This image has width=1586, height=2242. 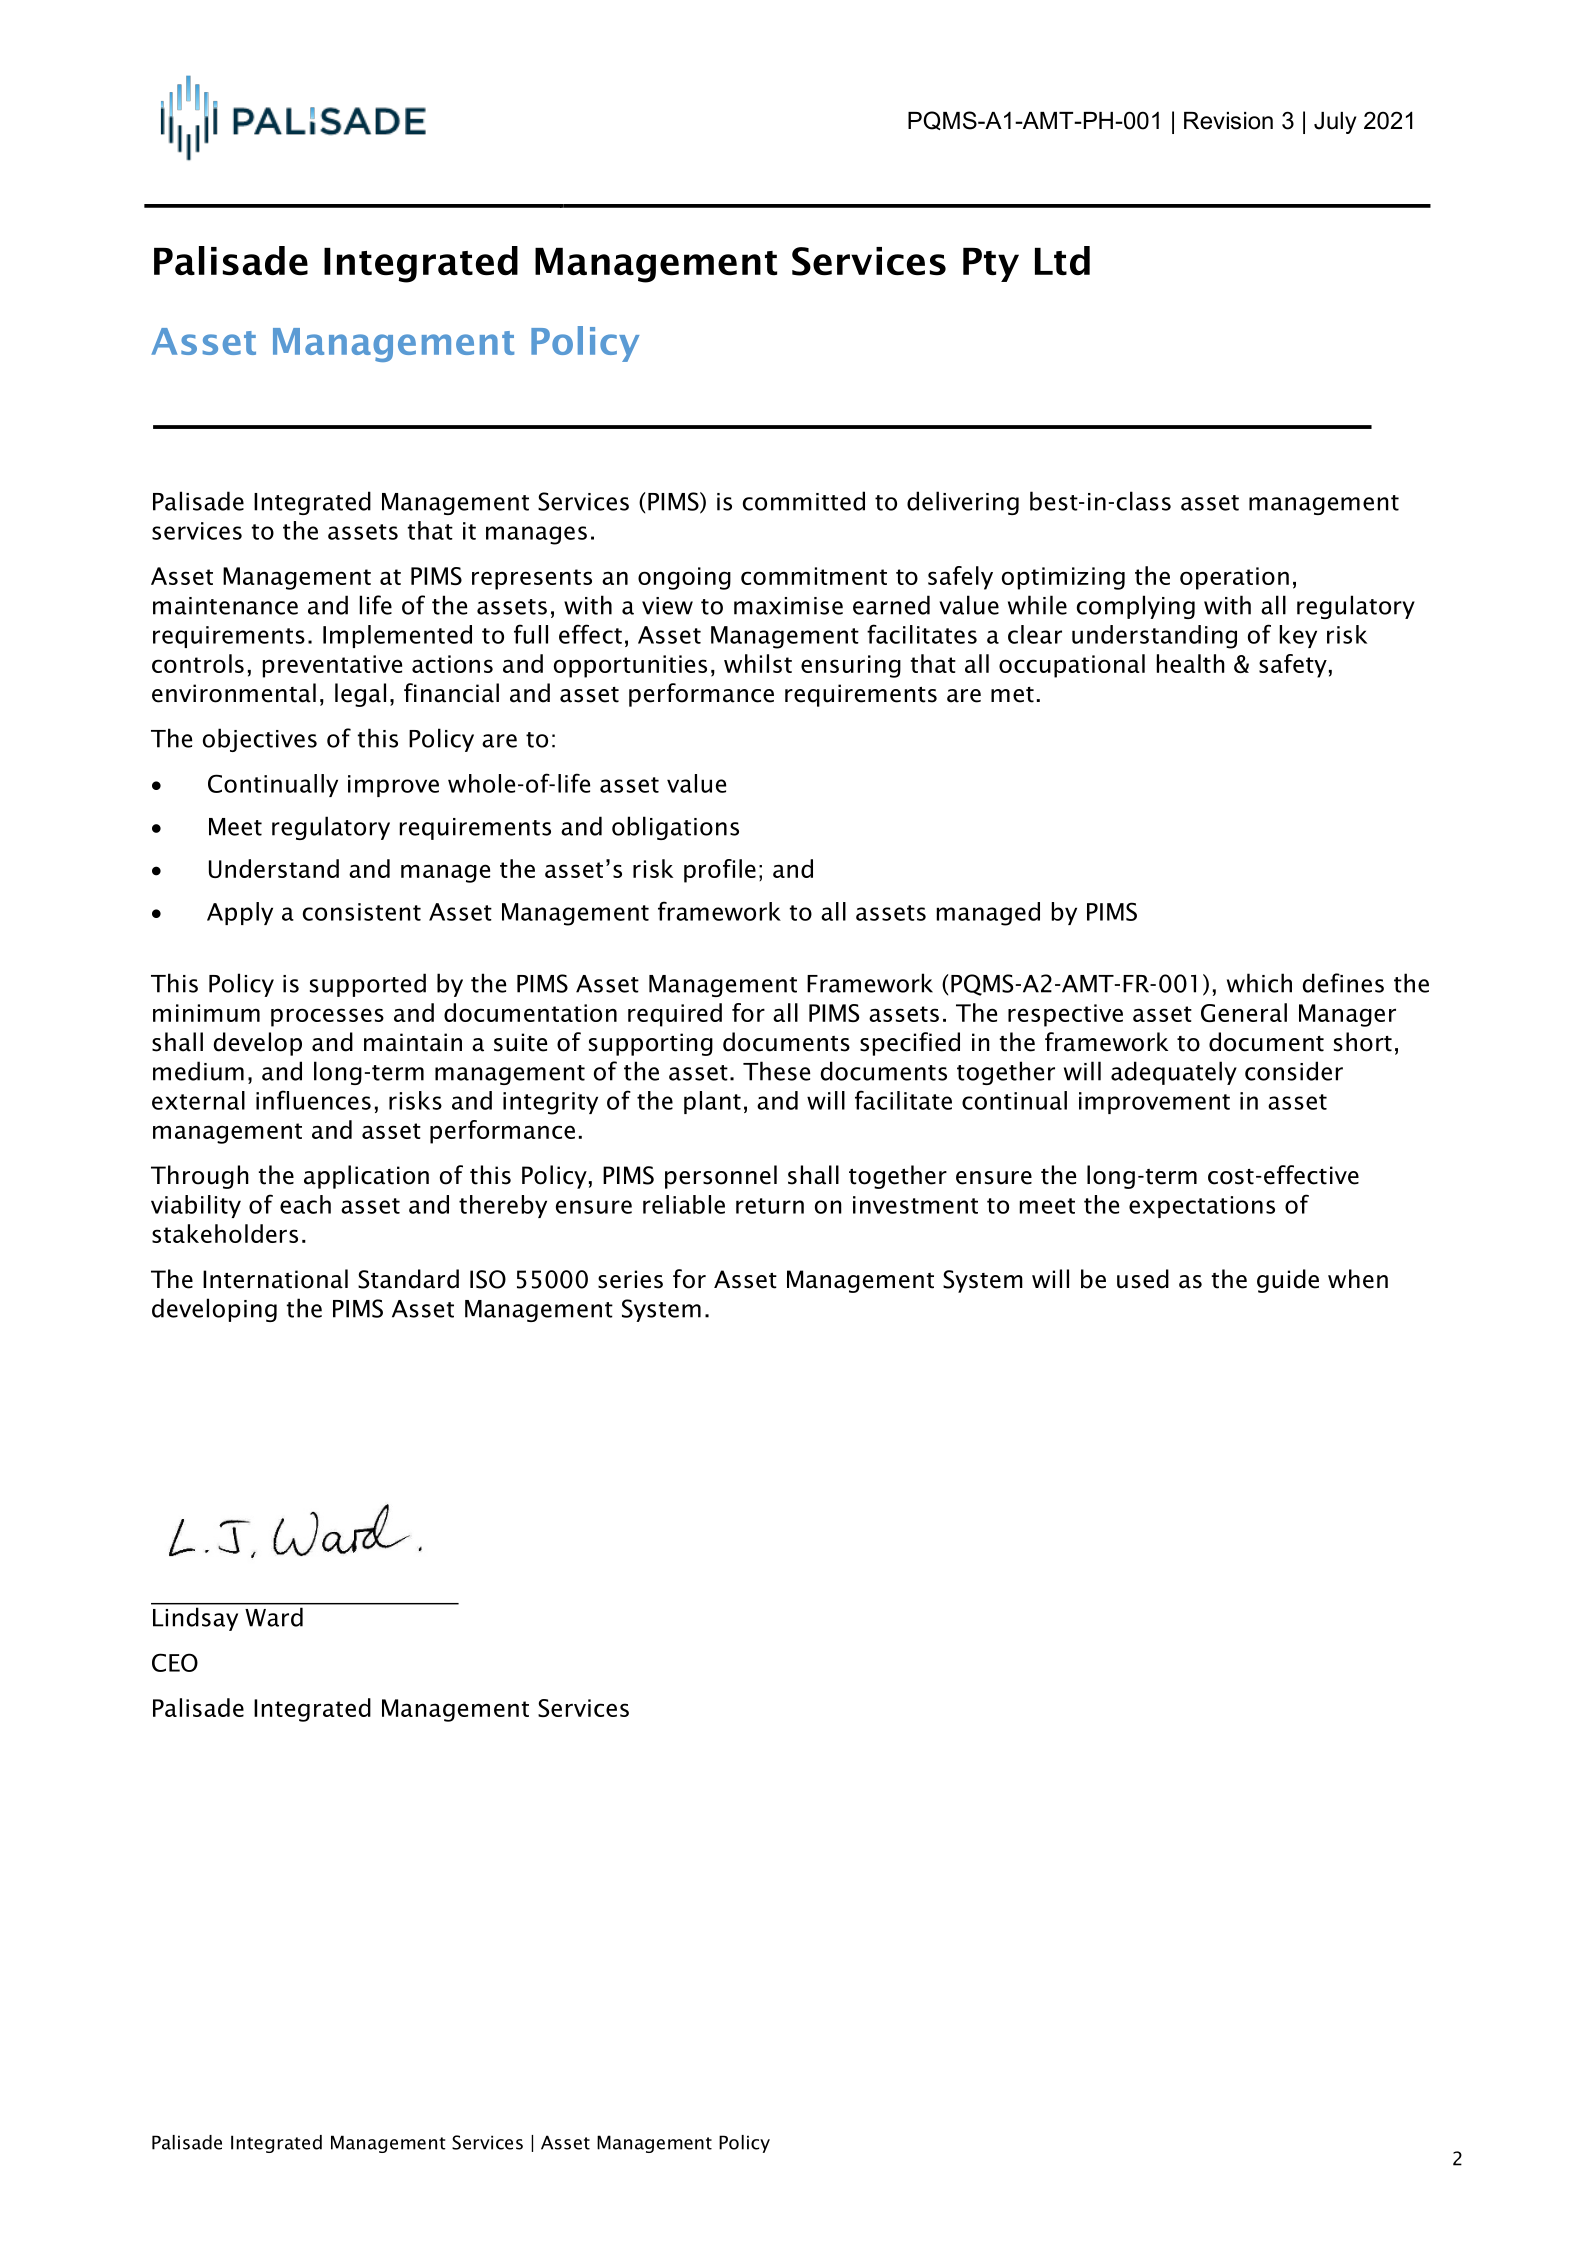 I want to click on objectives, so click(x=260, y=740).
